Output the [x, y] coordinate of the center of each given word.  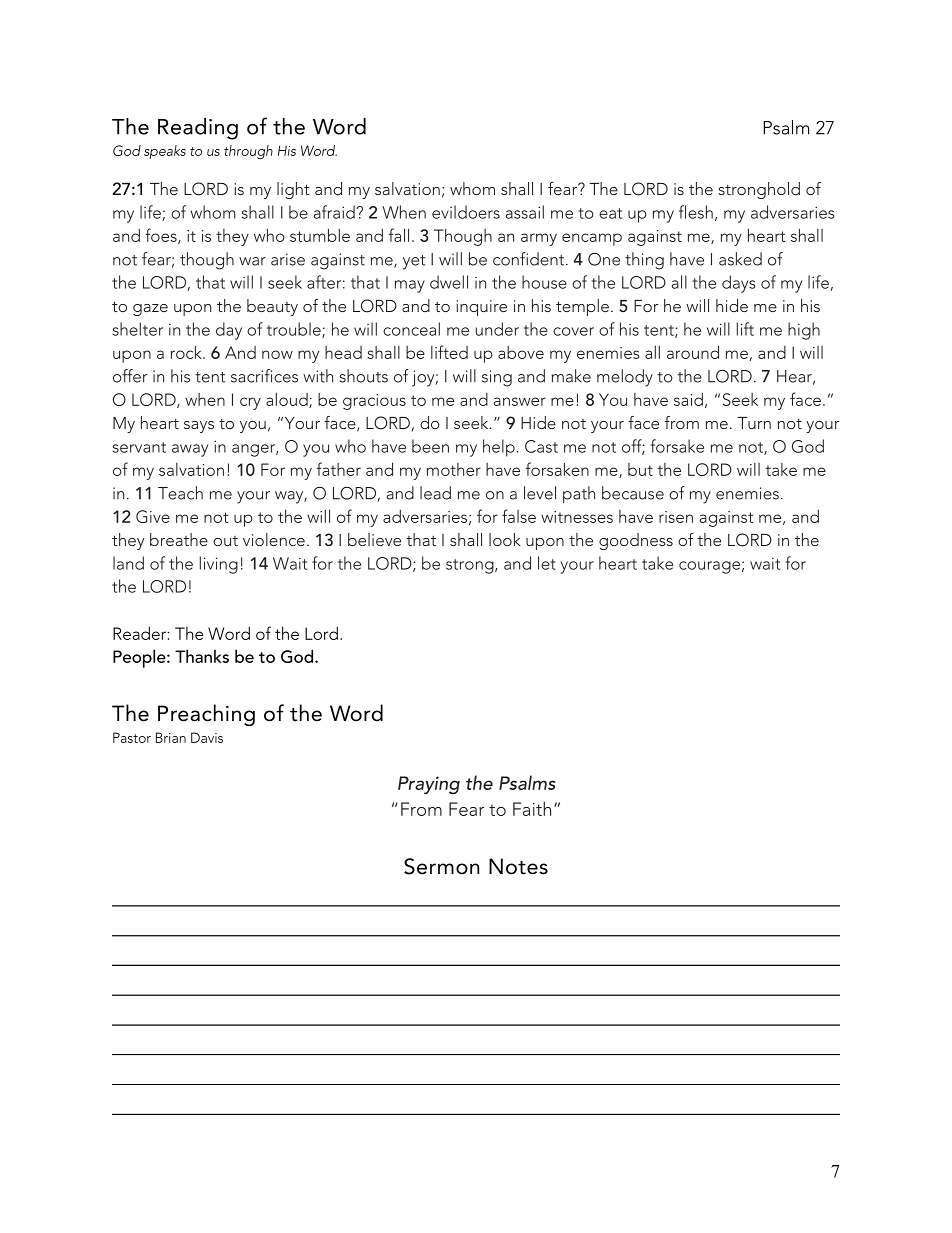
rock [187, 352]
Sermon [441, 866]
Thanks [202, 656]
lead [435, 493]
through [248, 152]
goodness [636, 541]
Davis [207, 737]
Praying [429, 785]
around [693, 352]
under [497, 329]
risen [676, 517]
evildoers [466, 212]
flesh [696, 212]
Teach [180, 493]
